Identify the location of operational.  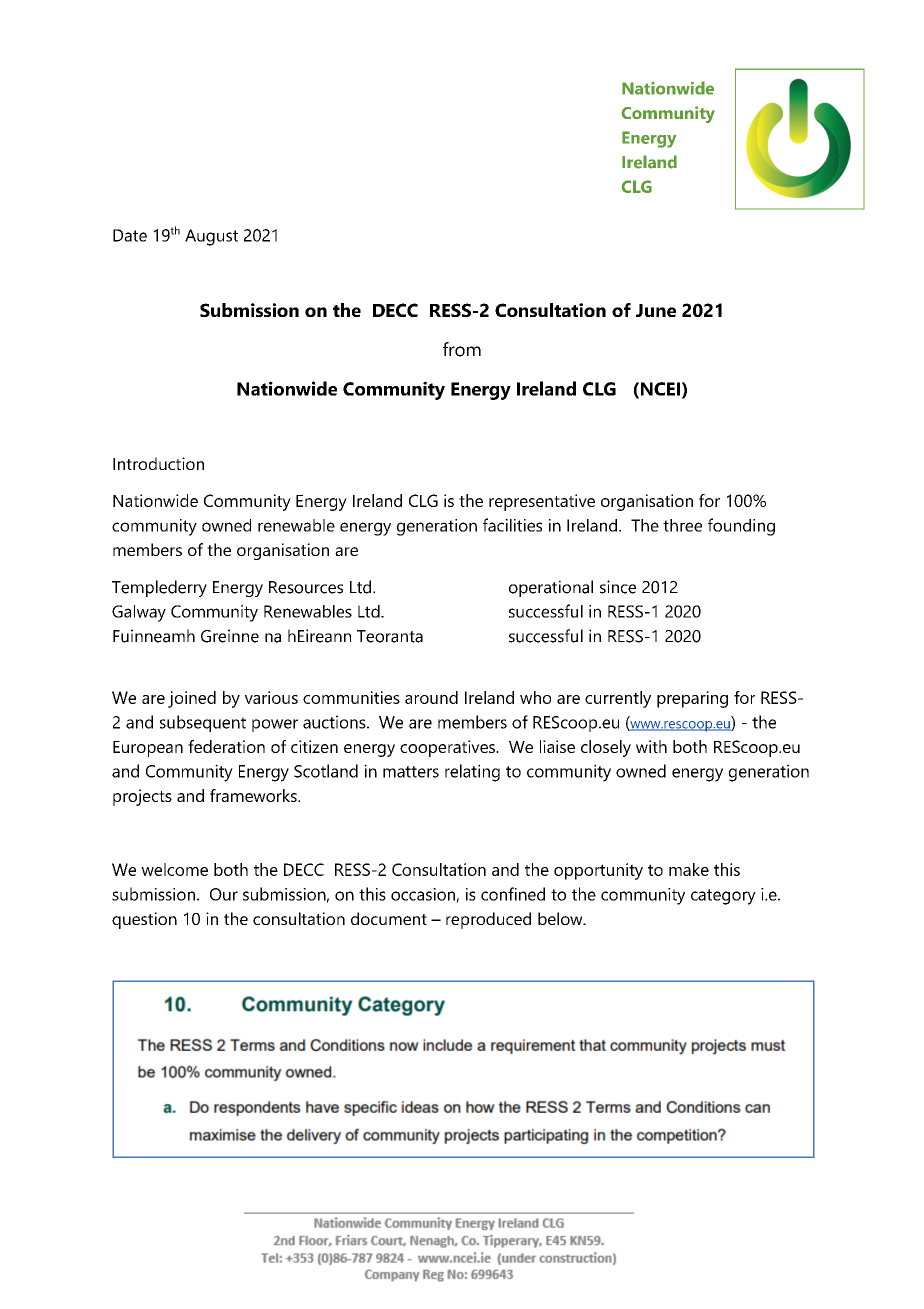
(551, 588).
